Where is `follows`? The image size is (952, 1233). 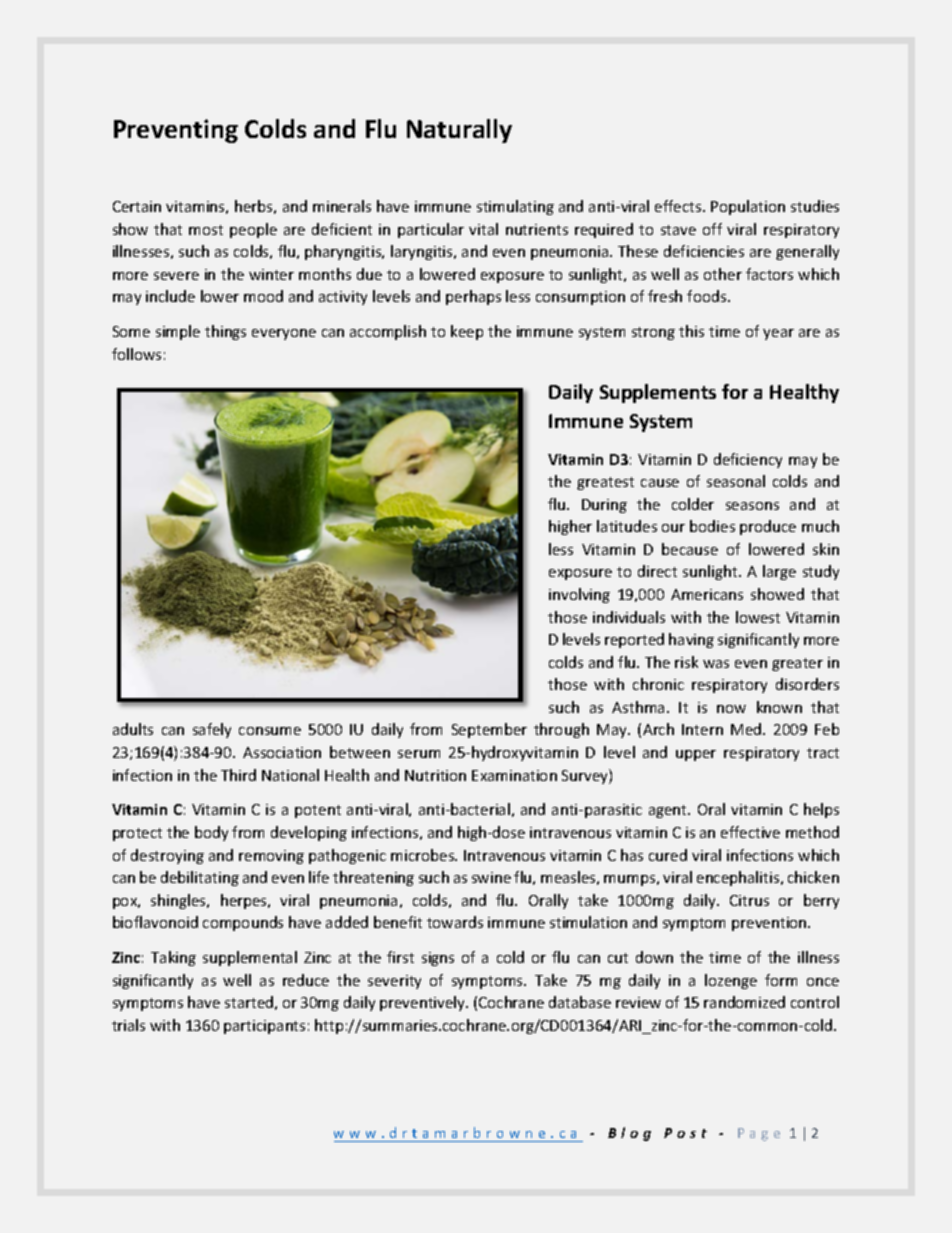
follows is located at coordinates (136, 354).
